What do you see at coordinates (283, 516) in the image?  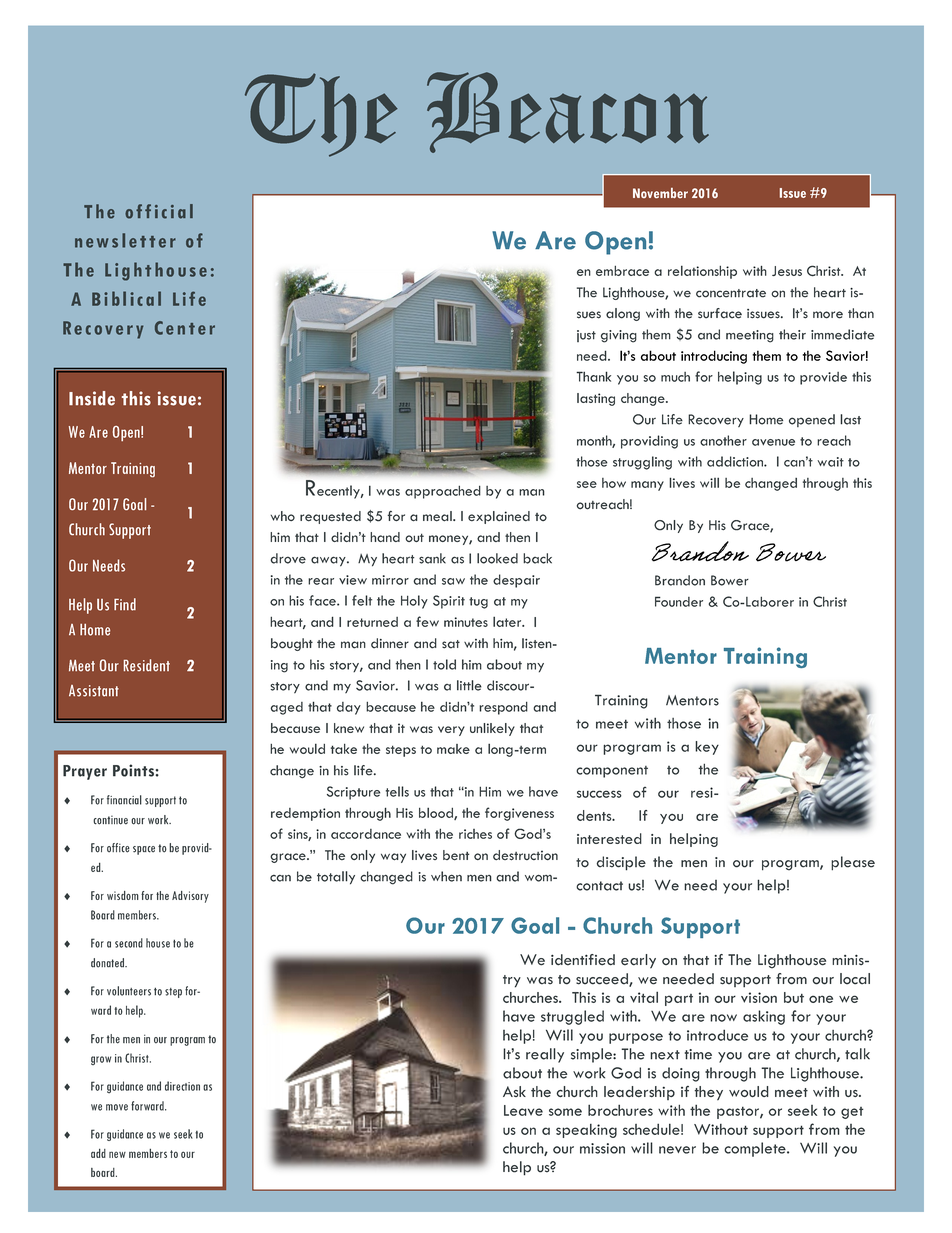 I see `who` at bounding box center [283, 516].
